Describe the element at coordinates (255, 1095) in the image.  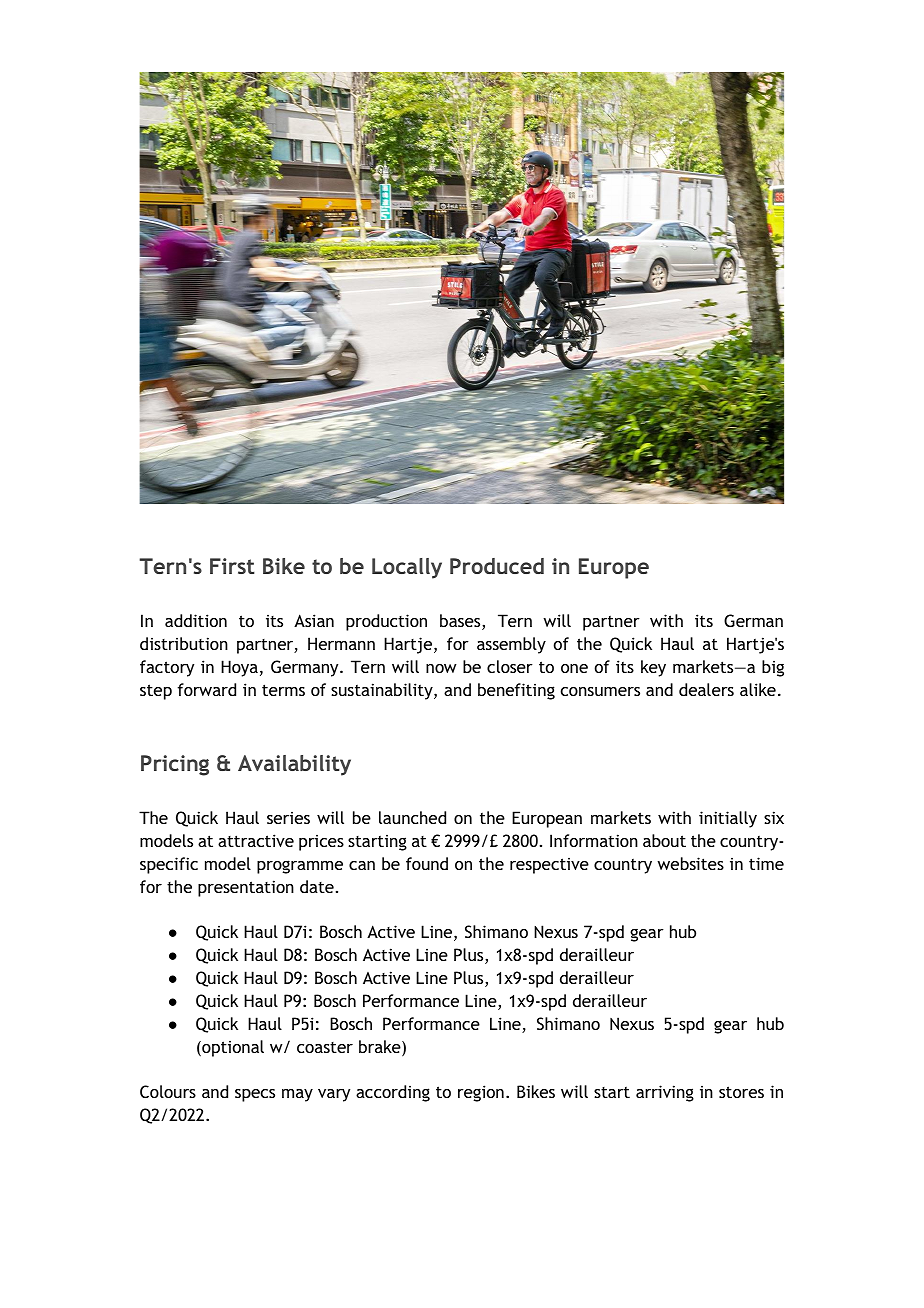
I see `specs` at that location.
